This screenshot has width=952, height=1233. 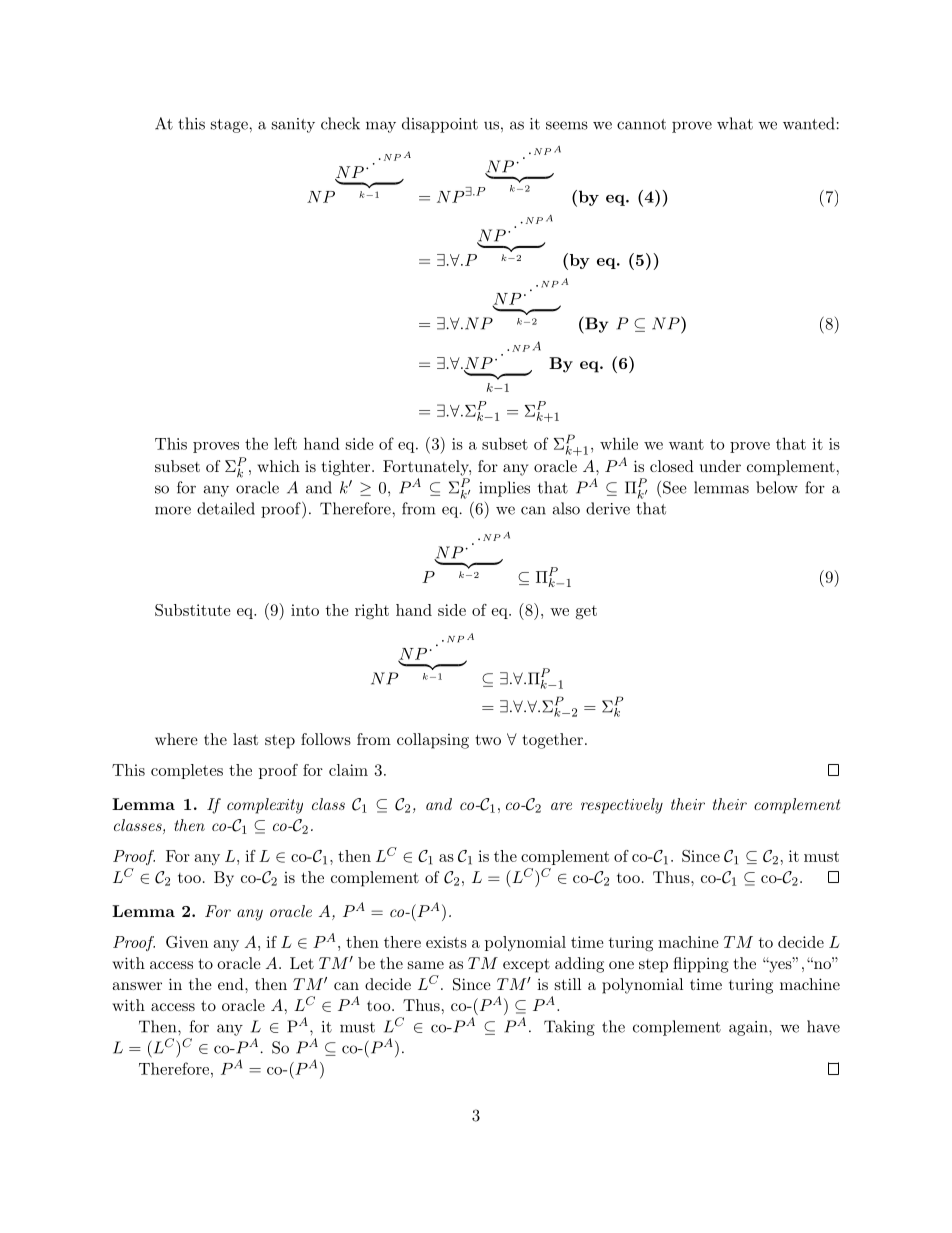 What do you see at coordinates (488, 739) in the screenshot?
I see `two` at bounding box center [488, 739].
